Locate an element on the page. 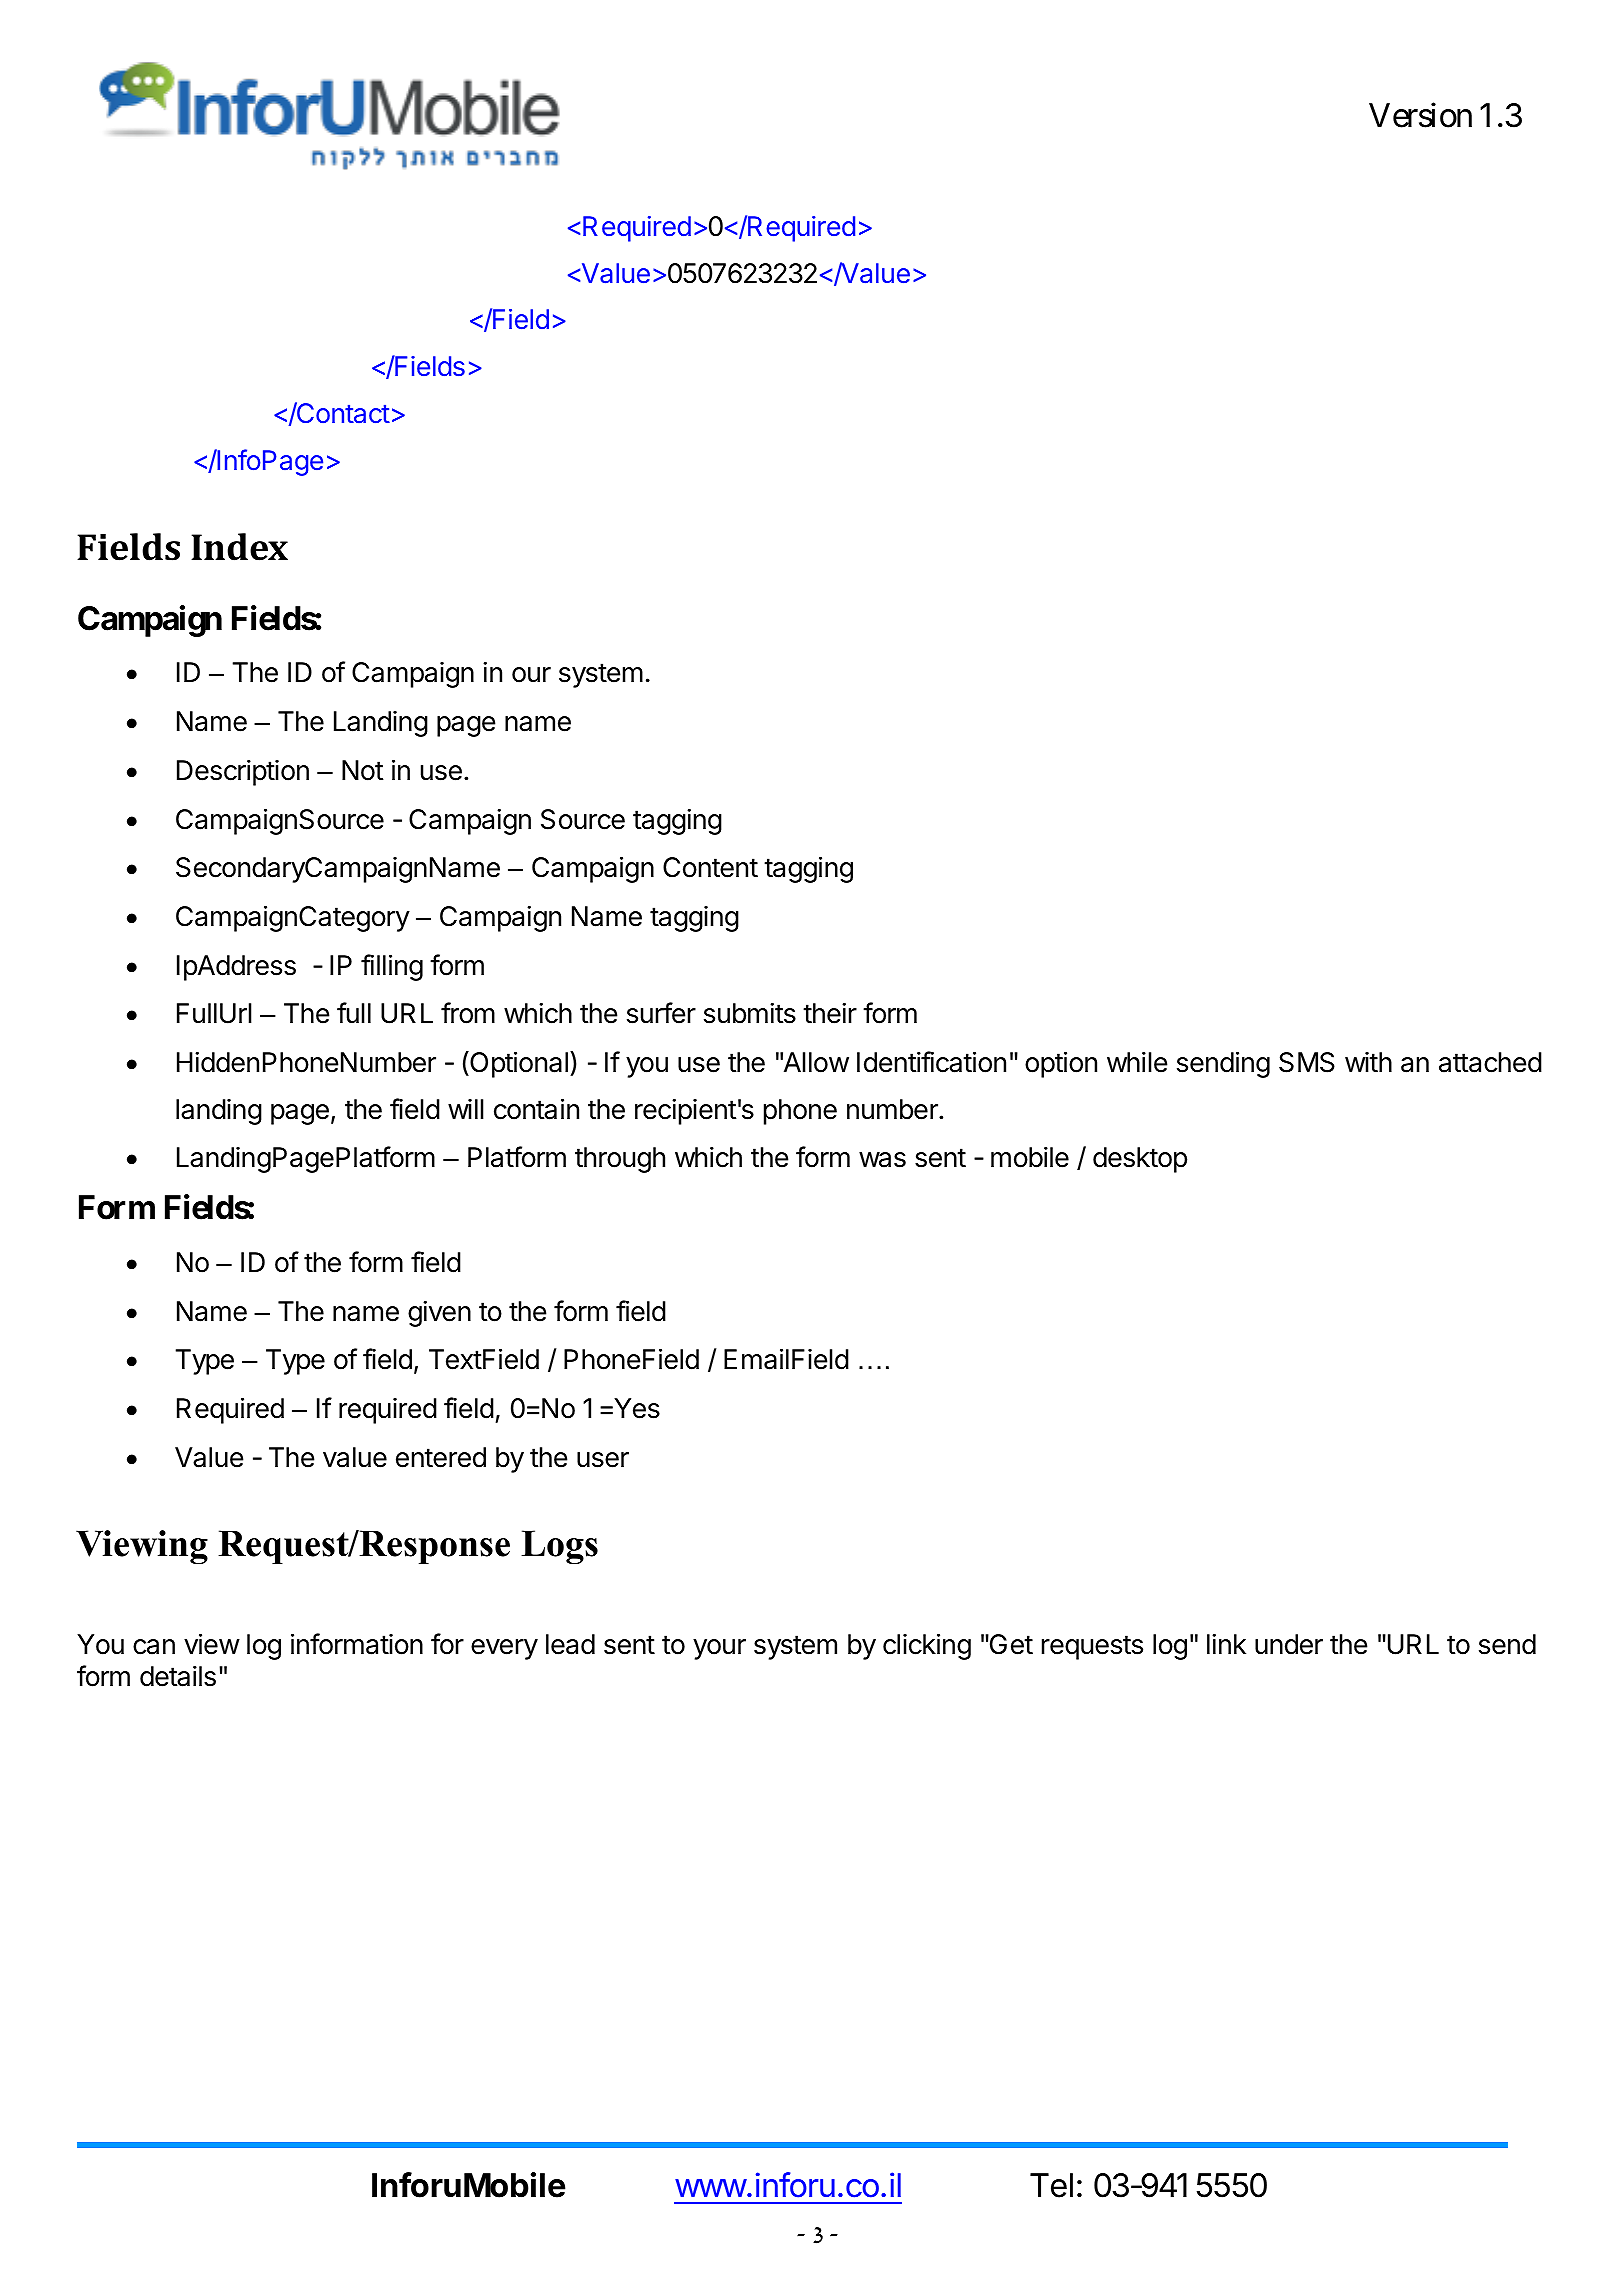 This page has height=2286, width=1616. details is located at coordinates (178, 1676).
